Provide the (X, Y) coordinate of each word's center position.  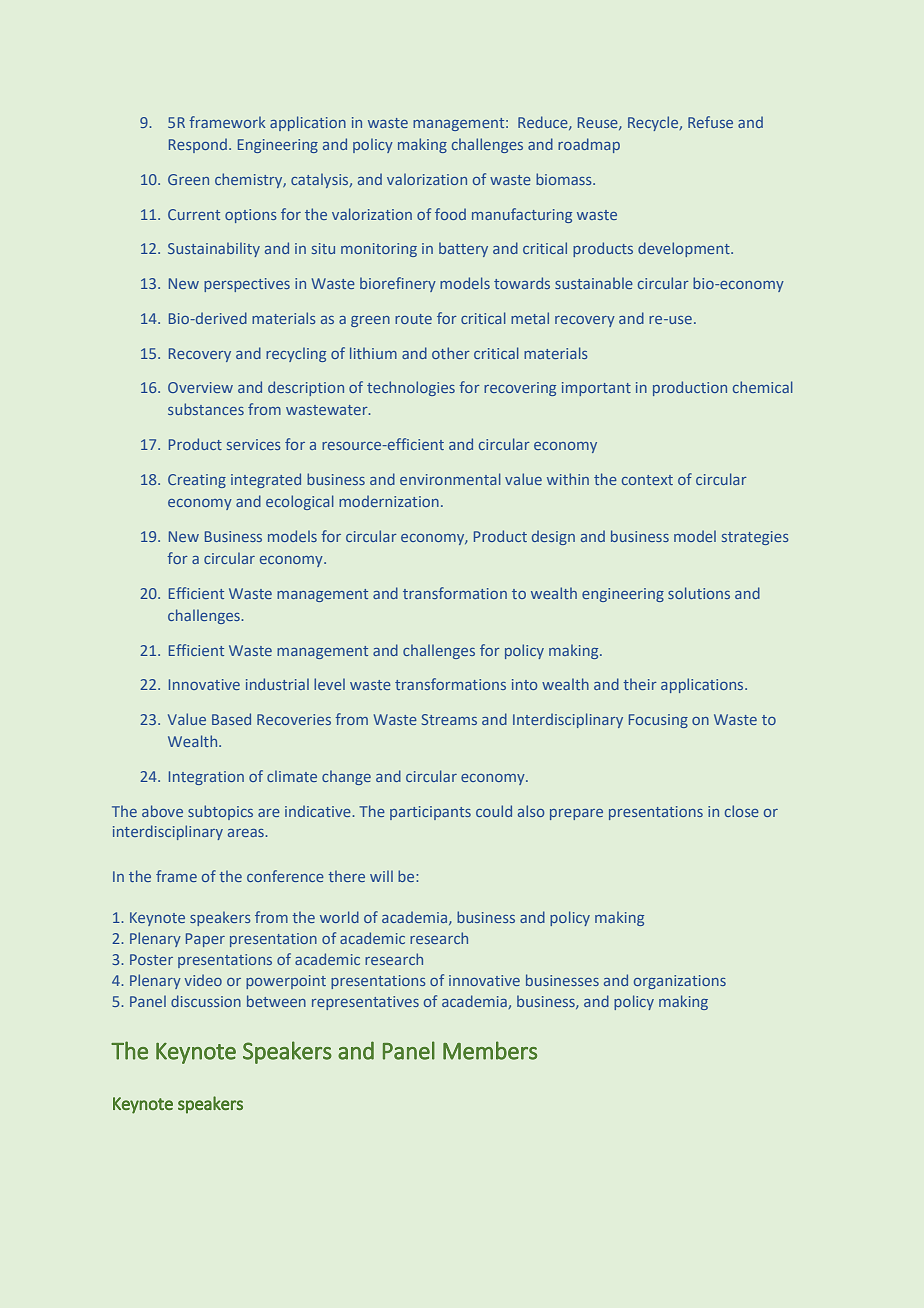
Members (490, 1050)
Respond (198, 145)
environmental (450, 479)
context (647, 480)
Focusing (658, 721)
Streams (449, 719)
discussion (206, 1001)
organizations (680, 982)
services (253, 444)
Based (231, 719)
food (450, 214)
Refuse (710, 122)
